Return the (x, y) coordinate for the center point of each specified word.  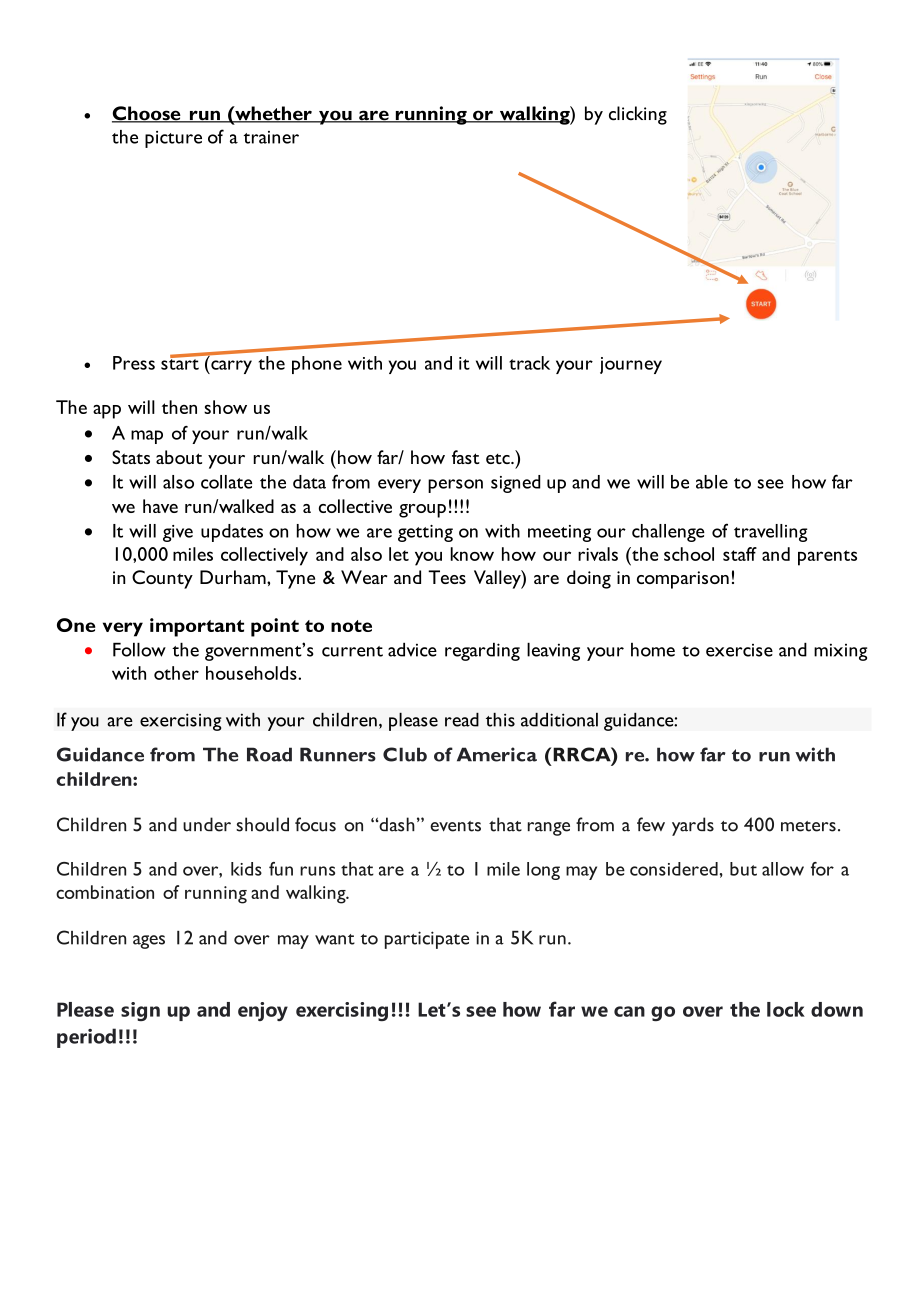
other (176, 673)
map (147, 437)
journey (631, 365)
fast (466, 457)
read (462, 720)
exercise (739, 650)
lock (786, 1009)
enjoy (263, 1011)
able (712, 482)
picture (173, 139)
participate (427, 940)
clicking (638, 115)
